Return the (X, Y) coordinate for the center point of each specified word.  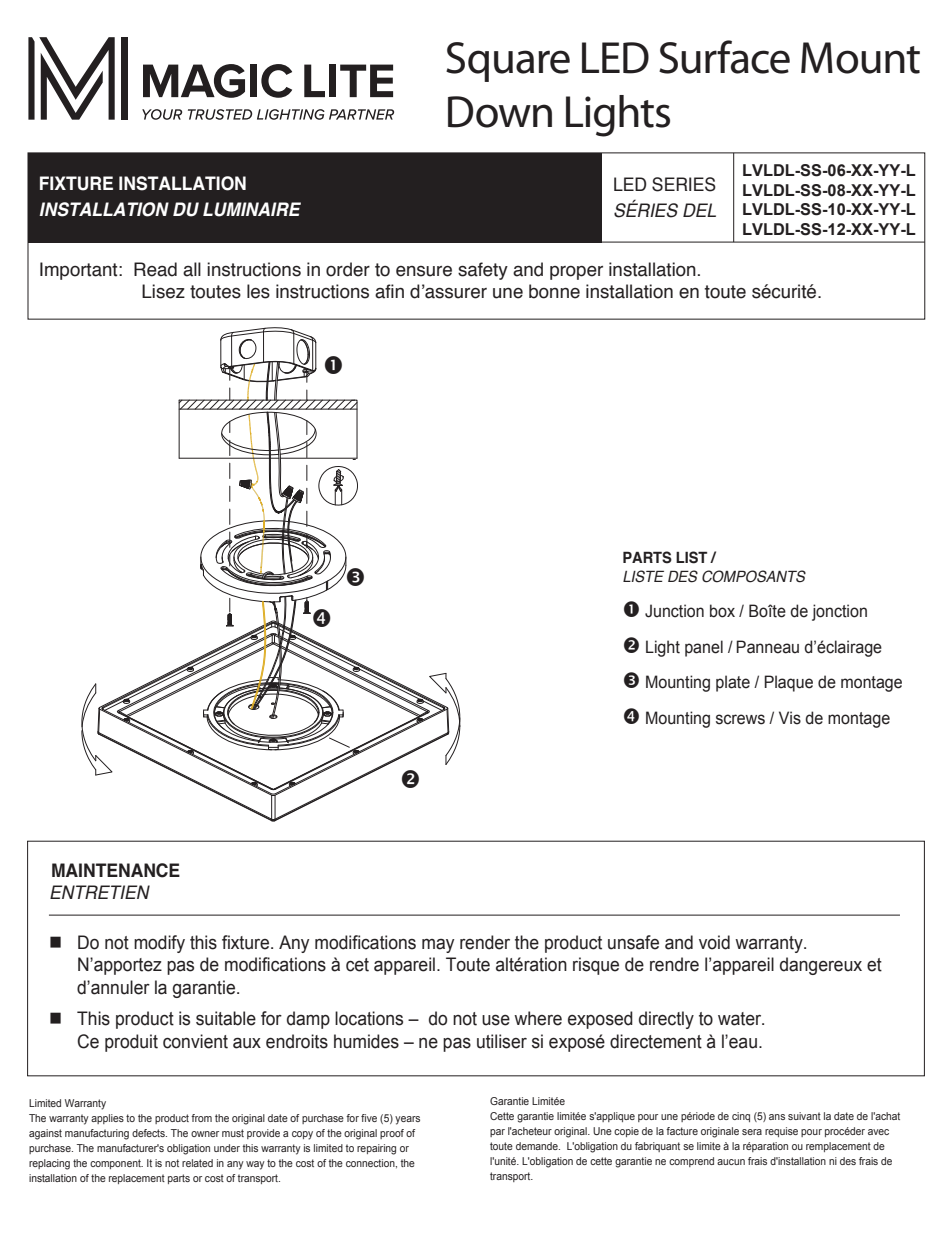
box (722, 611)
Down (500, 112)
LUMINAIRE (252, 209)
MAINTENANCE (116, 870)
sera (752, 1132)
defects (149, 1133)
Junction (674, 611)
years (407, 1120)
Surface (724, 57)
